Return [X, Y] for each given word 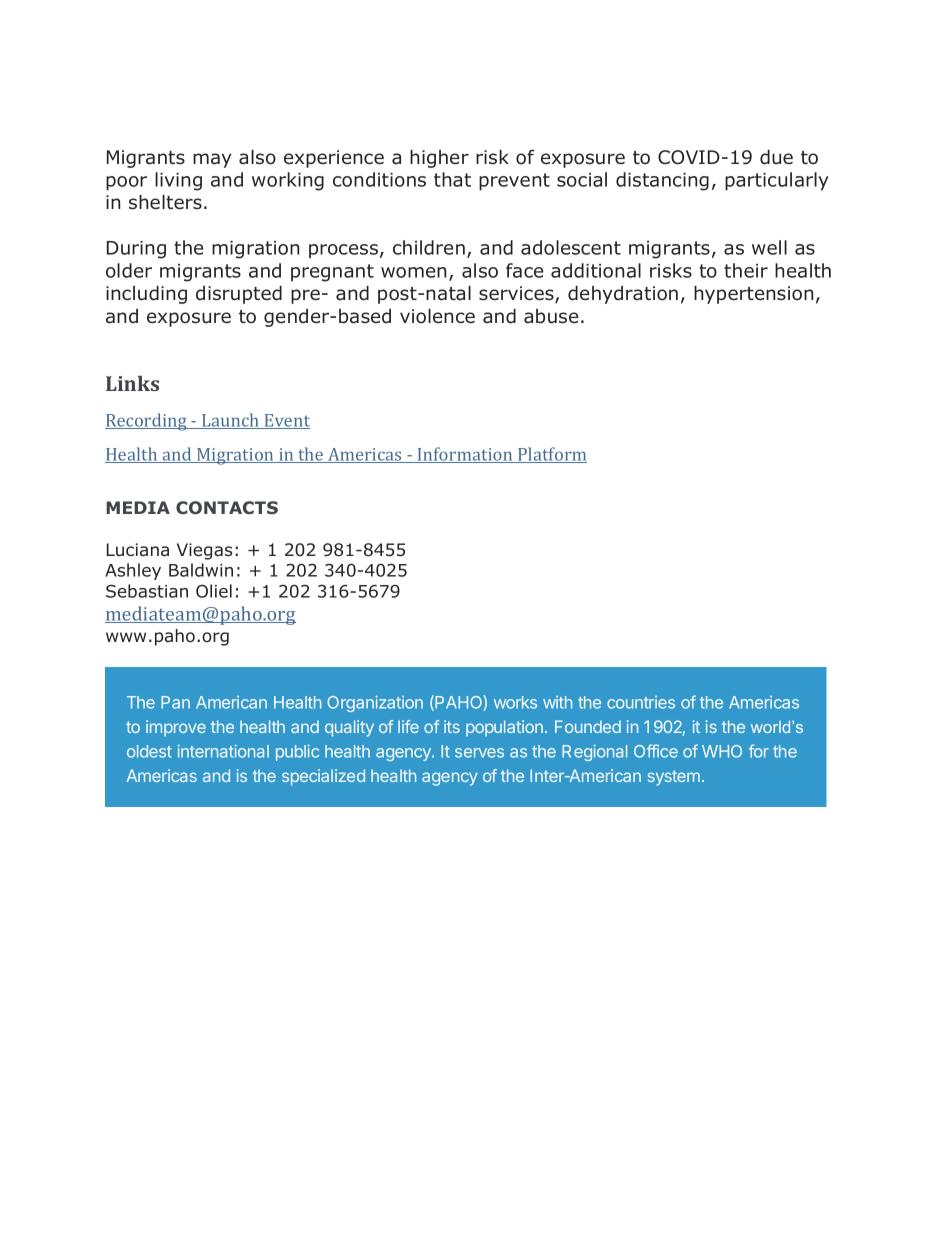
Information [465, 455]
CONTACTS [227, 507]
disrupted [239, 295]
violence [437, 316]
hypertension [753, 295]
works [515, 702]
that [452, 179]
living [178, 181]
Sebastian [147, 591]
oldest [149, 751]
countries [641, 702]
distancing [662, 181]
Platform [551, 455]
